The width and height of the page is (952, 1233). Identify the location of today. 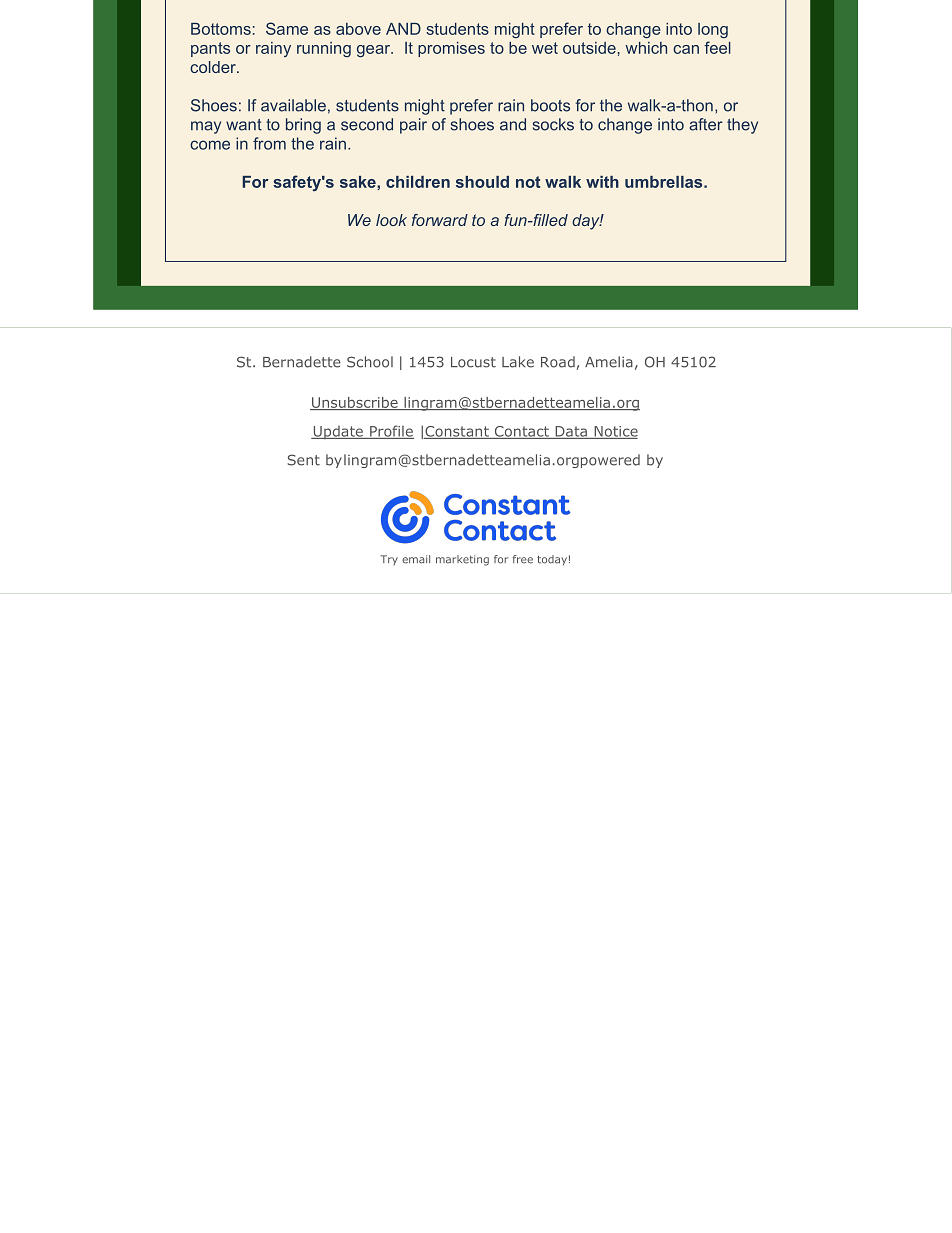
(552, 560).
